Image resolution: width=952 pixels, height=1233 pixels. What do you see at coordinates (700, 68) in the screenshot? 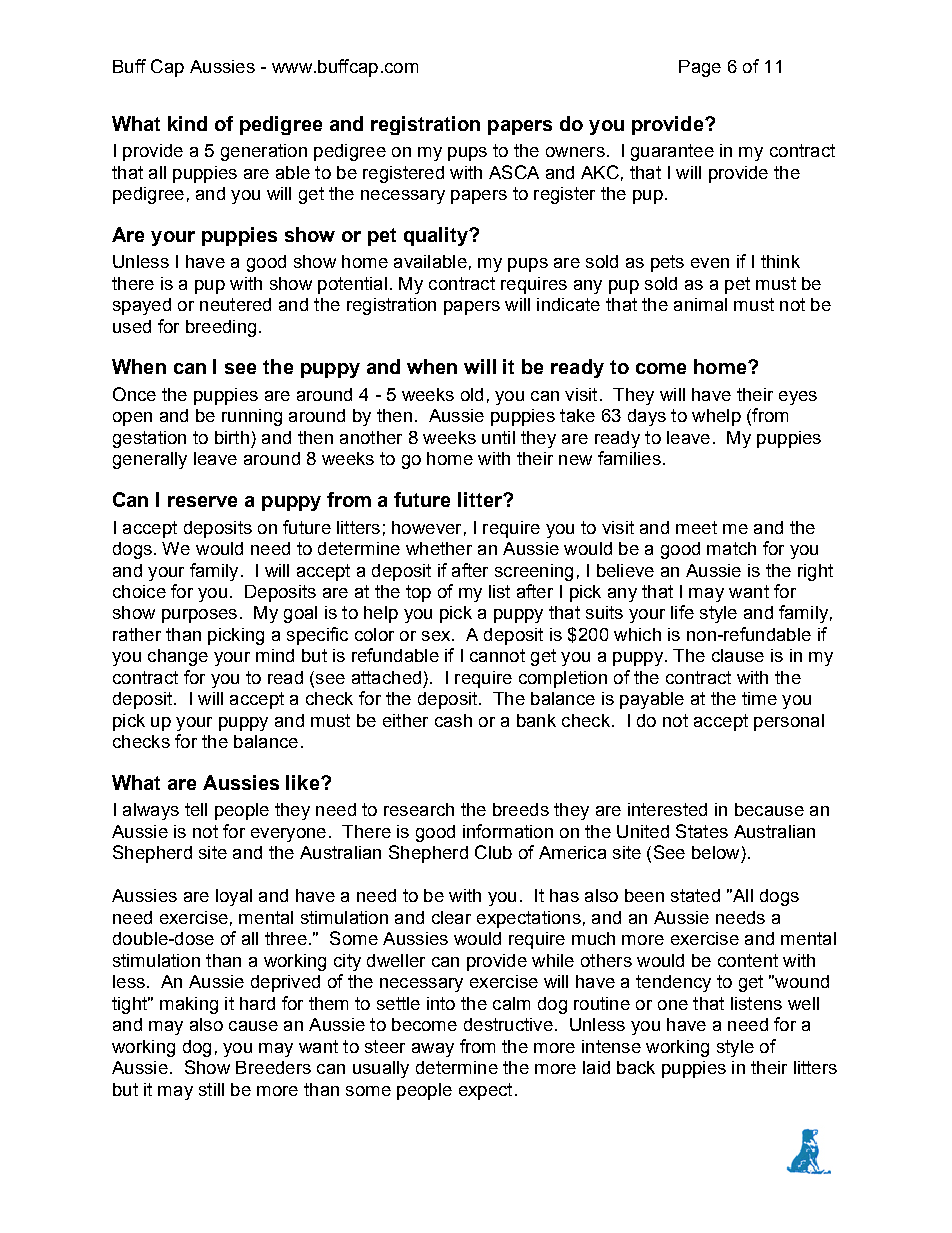
I see `Page` at bounding box center [700, 68].
